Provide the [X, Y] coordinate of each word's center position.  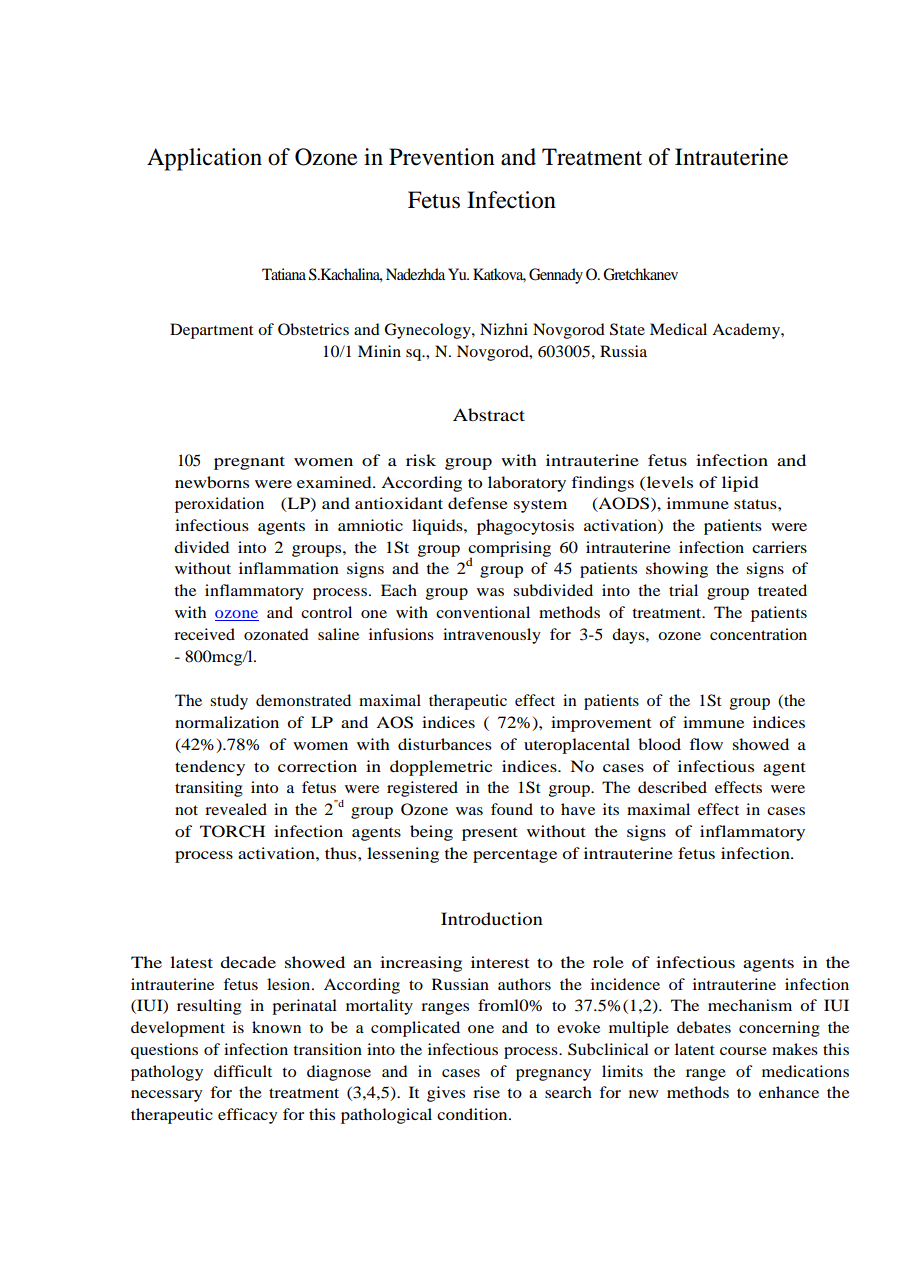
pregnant [249, 463]
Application [204, 159]
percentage [515, 856]
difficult [243, 1071]
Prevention [442, 157]
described [672, 787]
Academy [747, 331]
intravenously [492, 636]
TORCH [232, 831]
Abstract [489, 414]
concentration [758, 634]
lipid [740, 484]
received [204, 634]
